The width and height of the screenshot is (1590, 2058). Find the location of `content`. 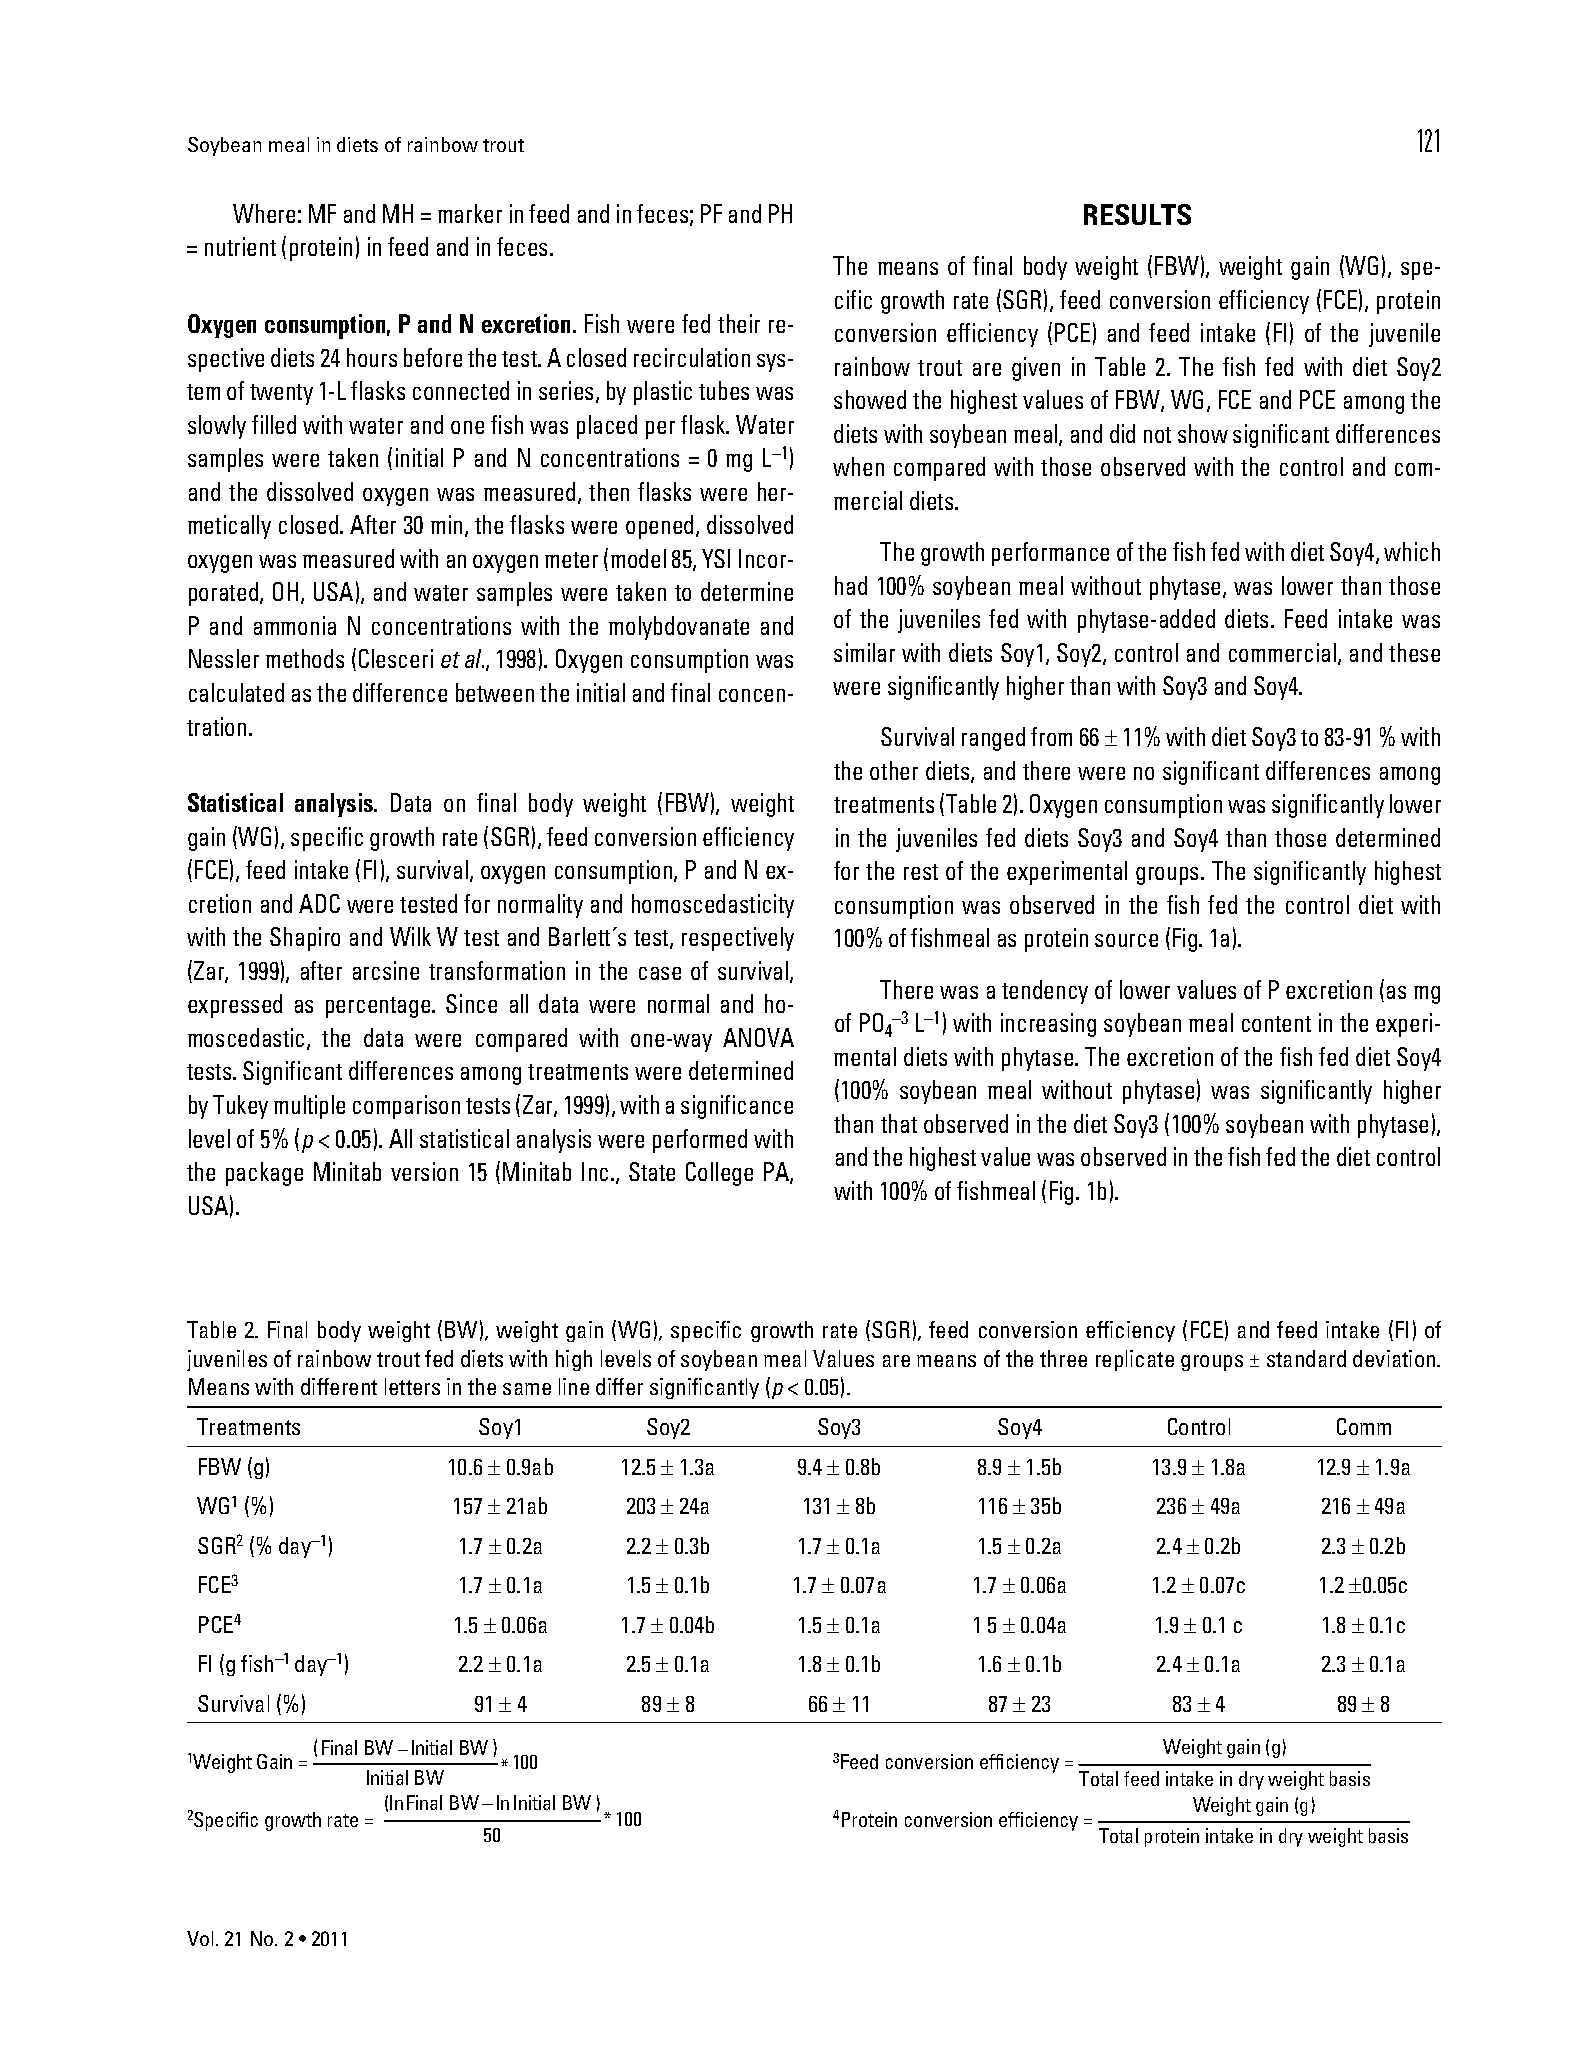

content is located at coordinates (1276, 1024).
